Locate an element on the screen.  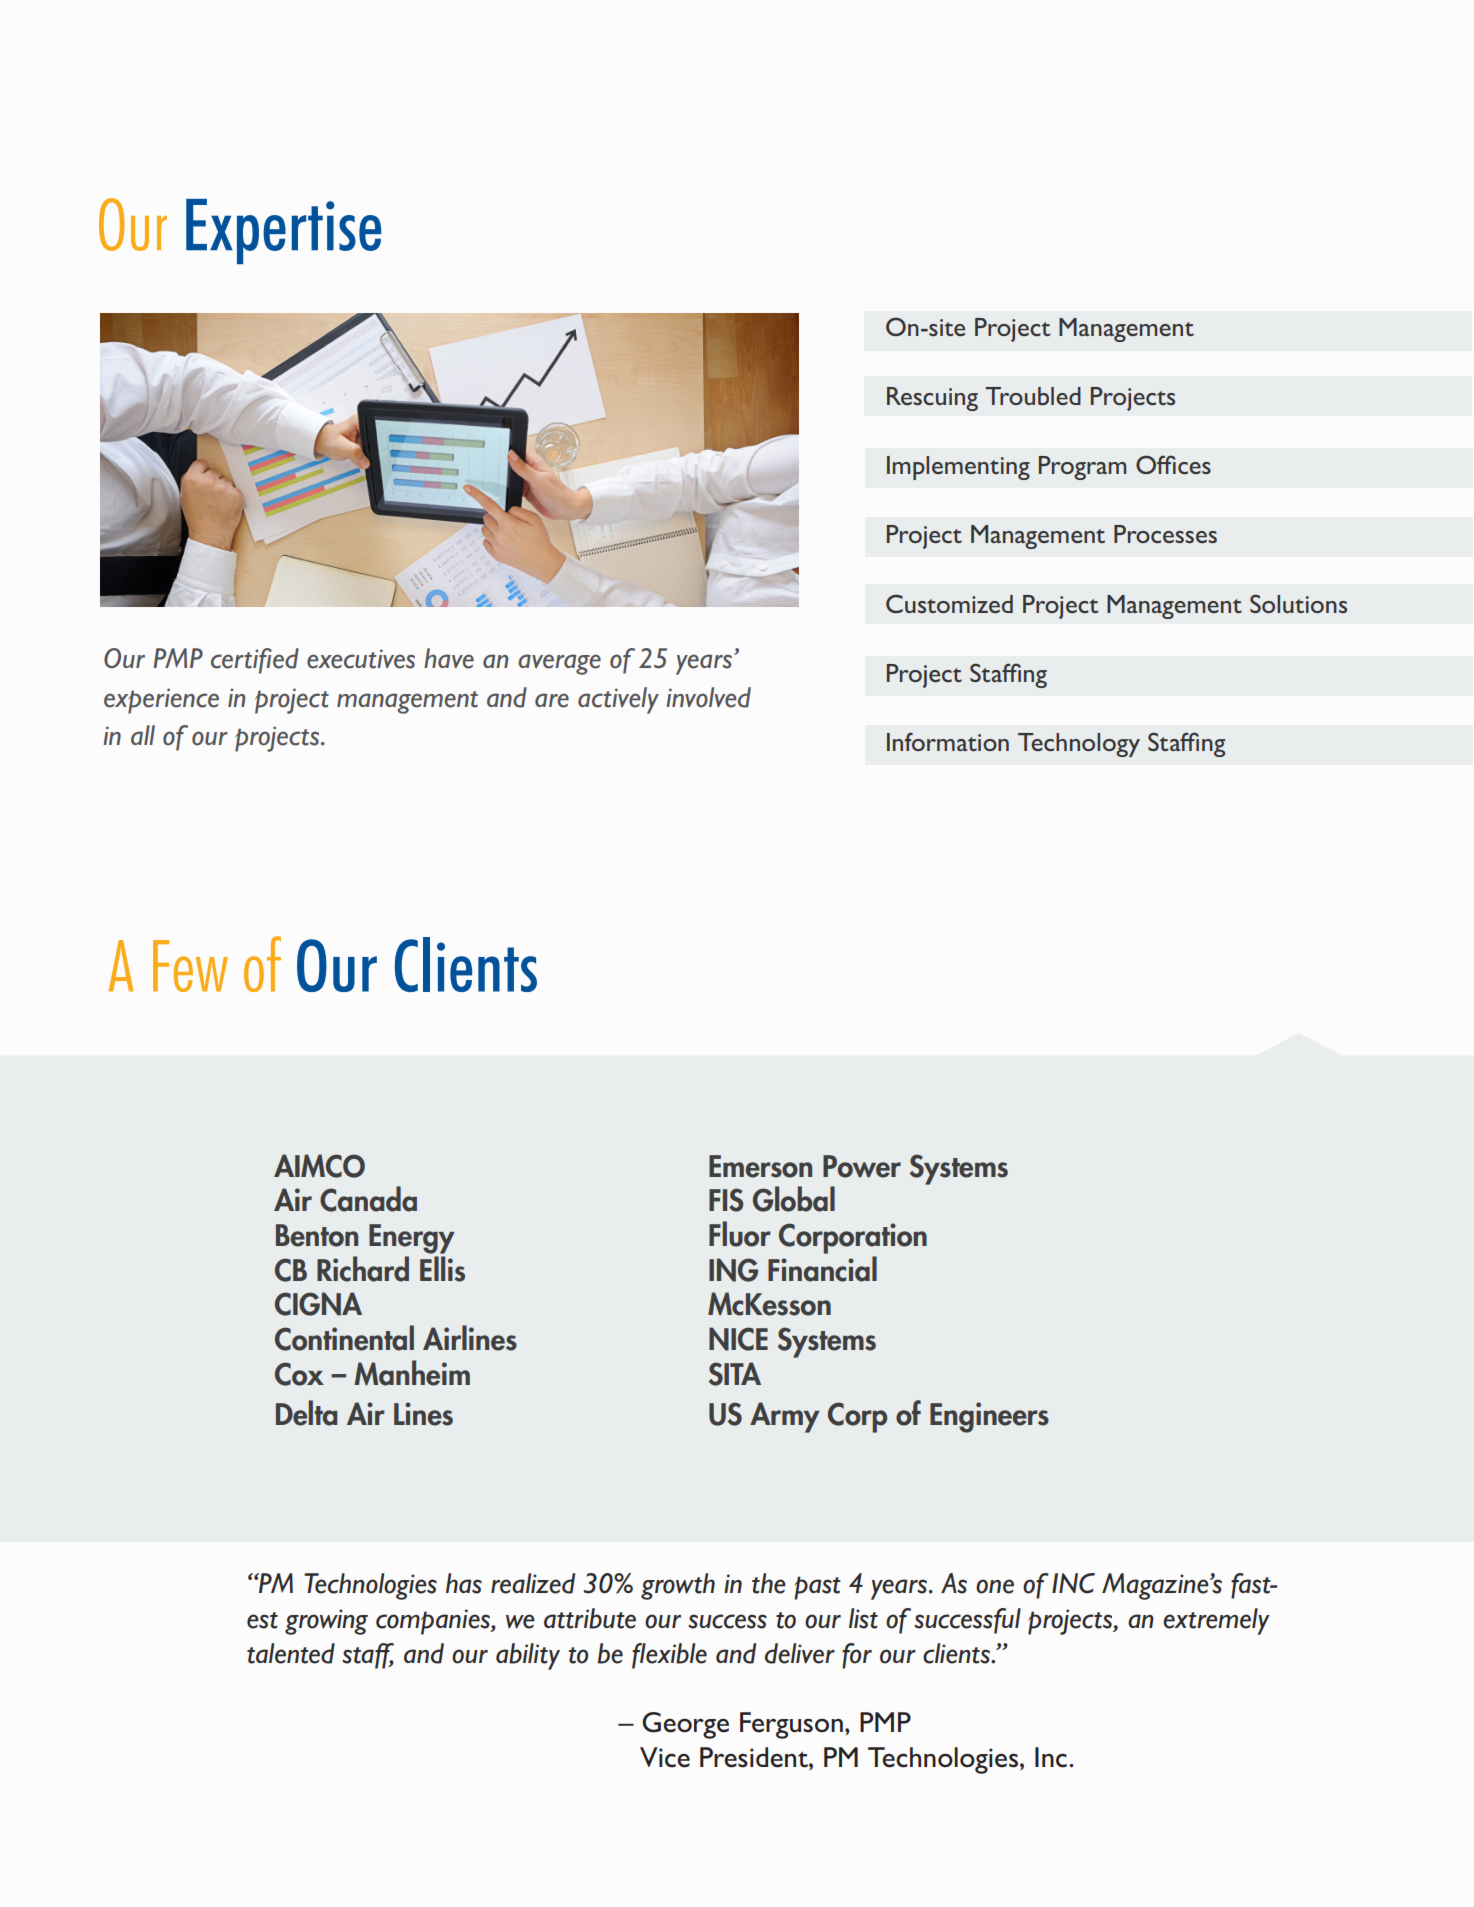
certified is located at coordinates (255, 661).
